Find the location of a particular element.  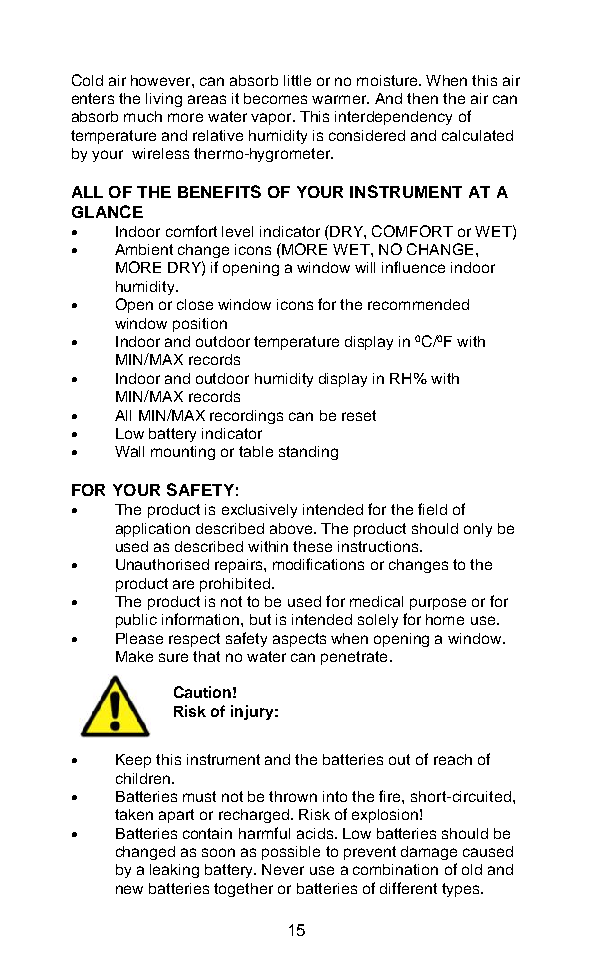

Never is located at coordinates (283, 869).
